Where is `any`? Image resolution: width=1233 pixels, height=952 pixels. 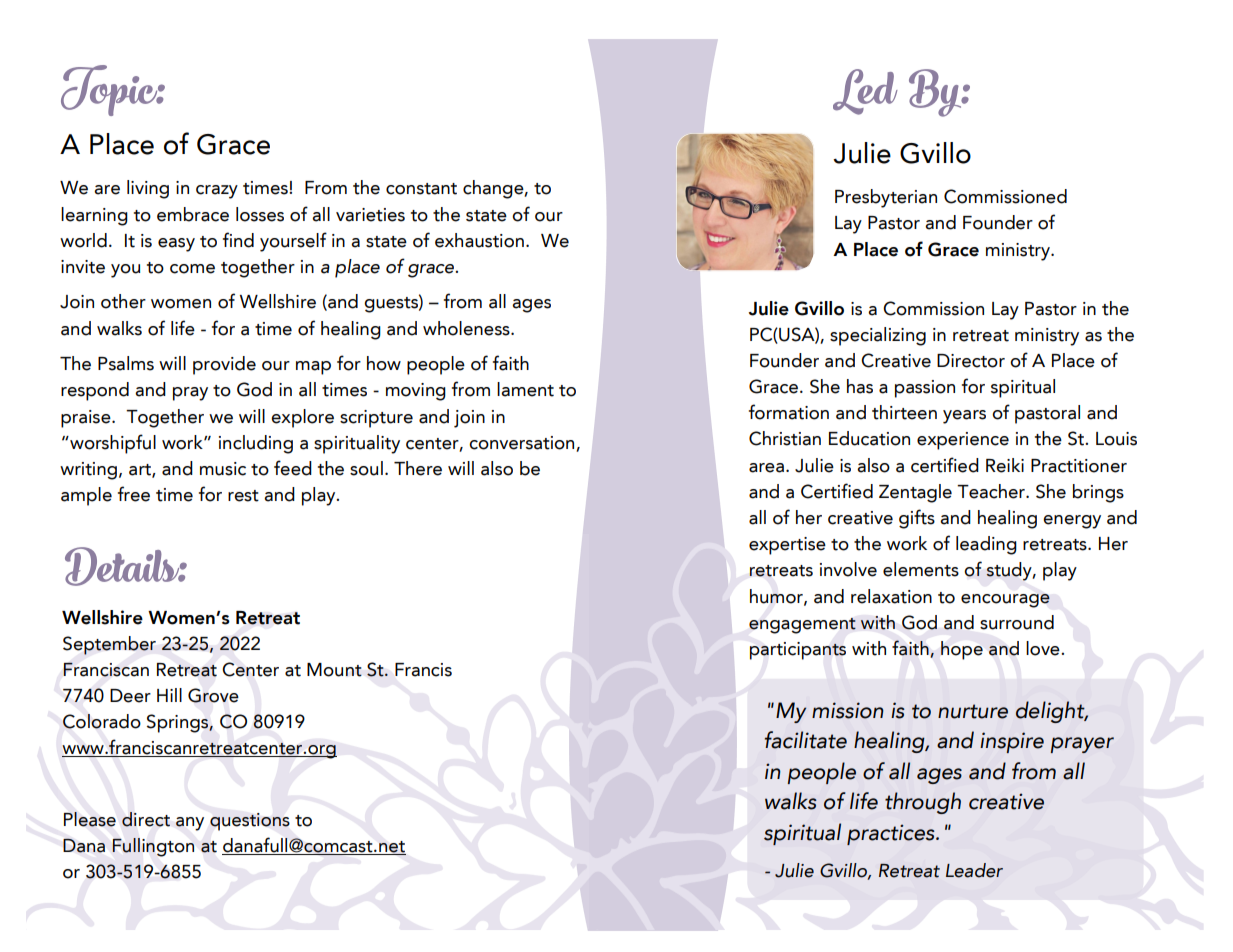 any is located at coordinates (190, 824).
